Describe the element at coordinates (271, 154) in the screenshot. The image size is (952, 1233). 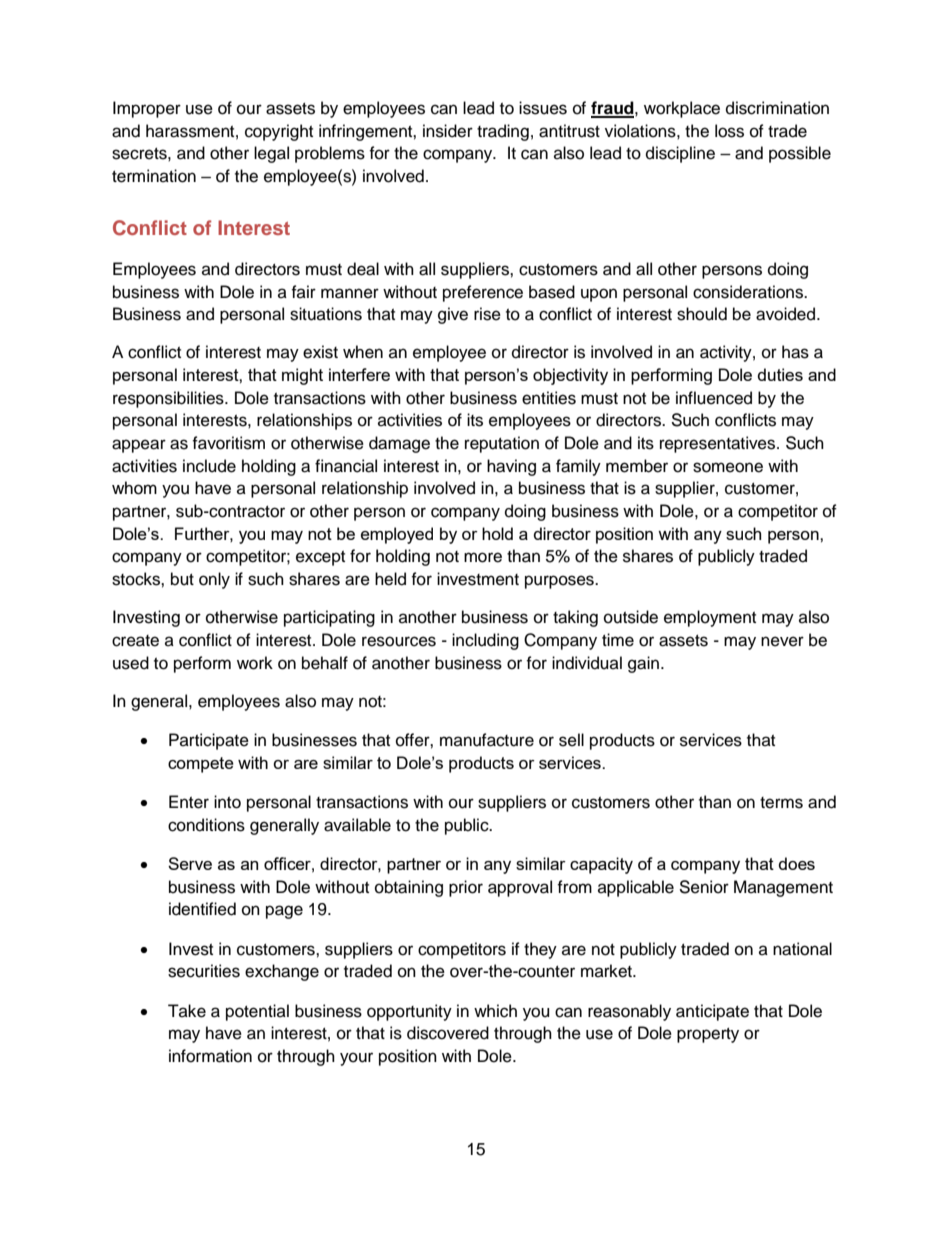
I see `legal` at that location.
